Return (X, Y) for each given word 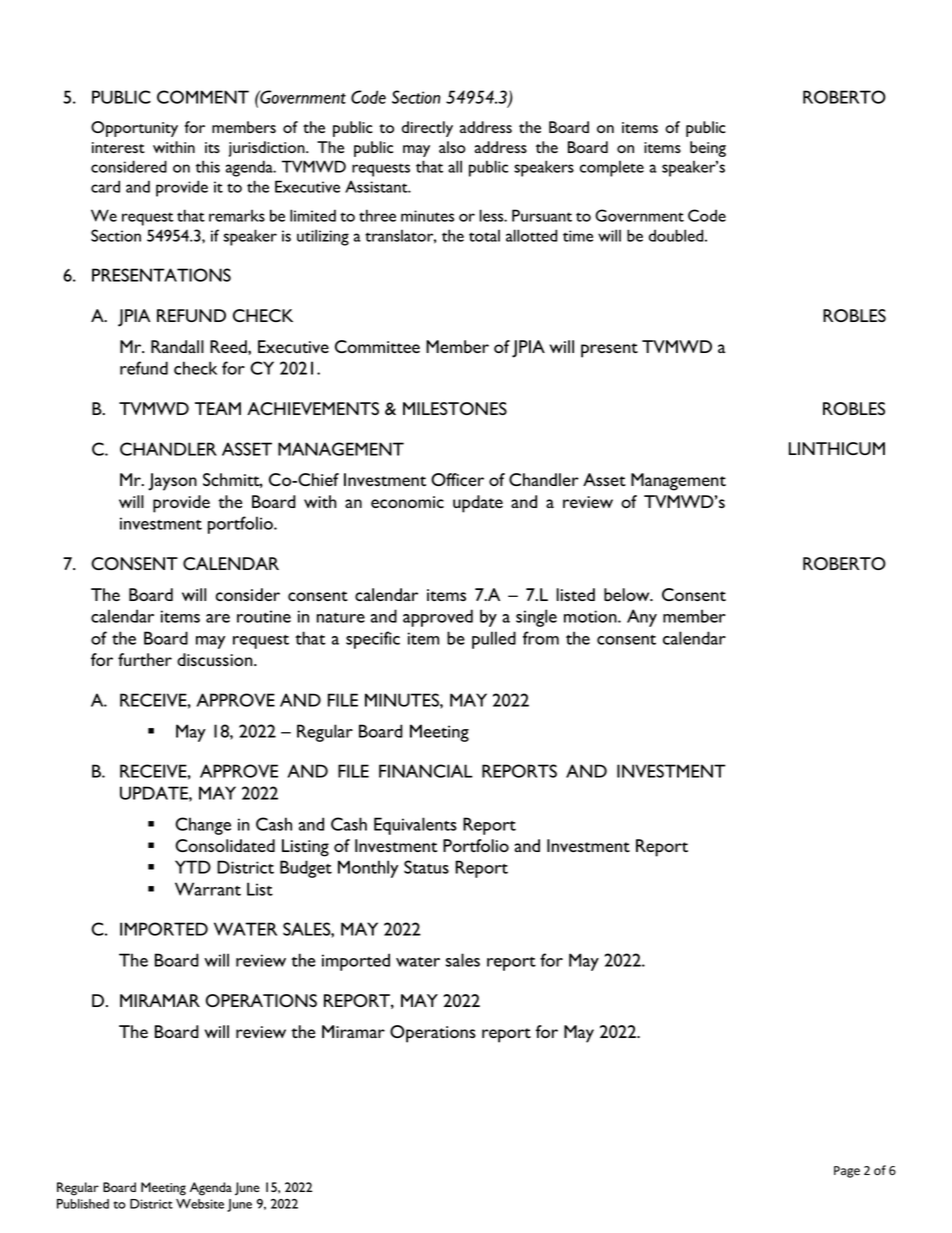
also (452, 147)
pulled (494, 640)
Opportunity (134, 129)
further (145, 659)
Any (642, 618)
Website (200, 1204)
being (708, 149)
